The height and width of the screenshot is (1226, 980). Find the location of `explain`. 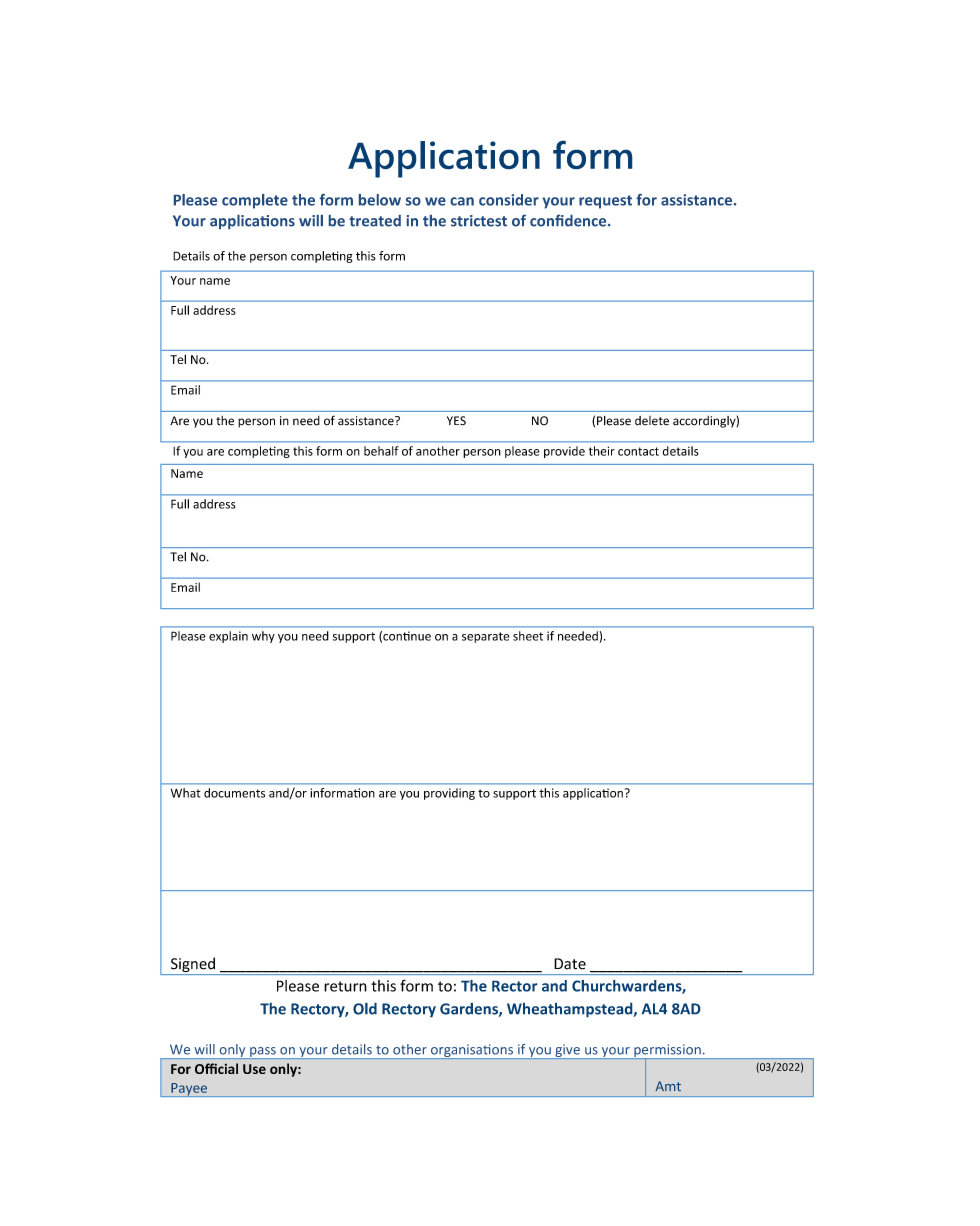

explain is located at coordinates (228, 637).
